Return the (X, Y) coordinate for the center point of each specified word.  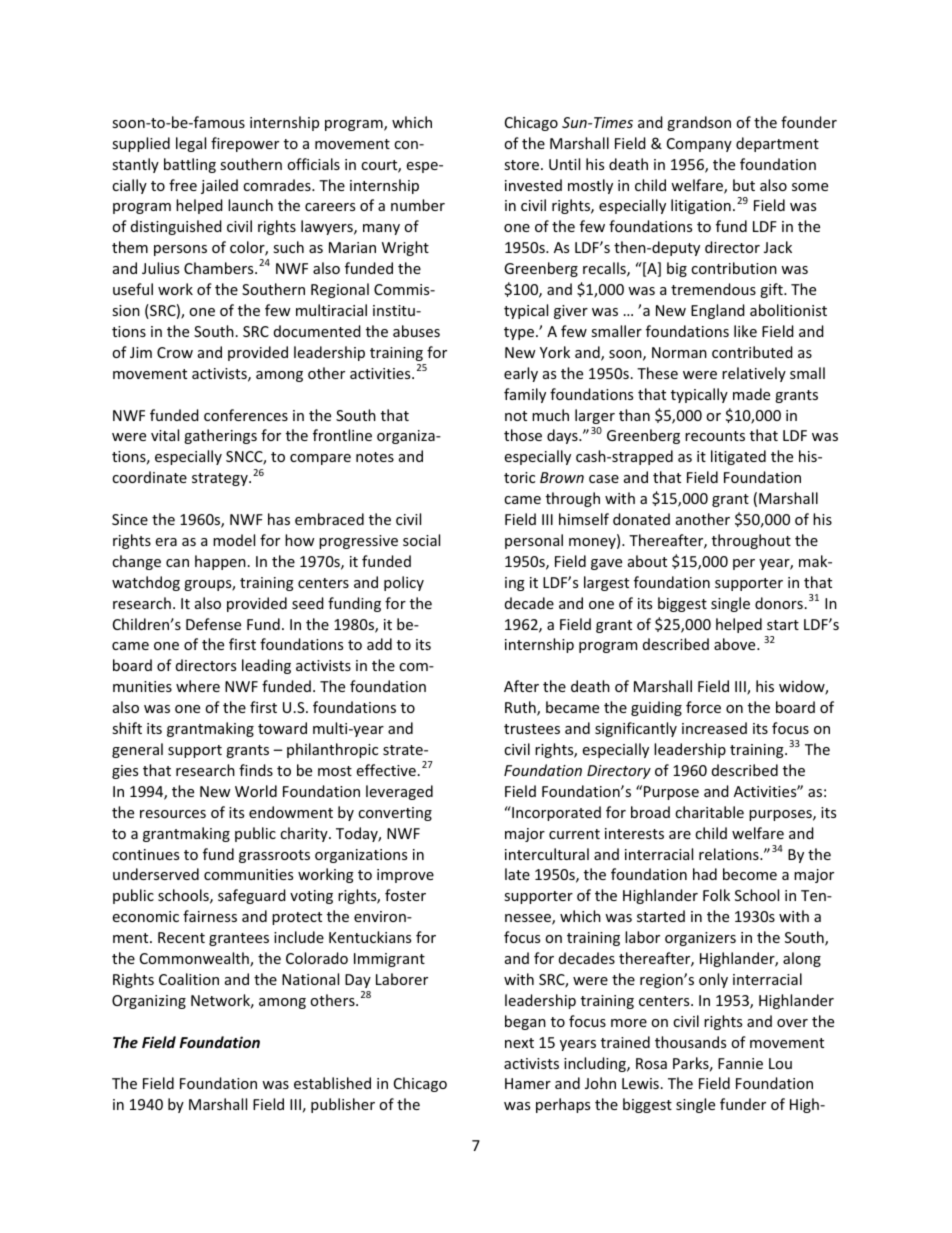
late (517, 874)
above (736, 644)
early (521, 374)
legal (191, 144)
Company (699, 145)
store (523, 165)
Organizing (149, 1002)
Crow (175, 352)
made (751, 394)
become (750, 874)
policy (404, 583)
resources (173, 814)
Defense (213, 624)
